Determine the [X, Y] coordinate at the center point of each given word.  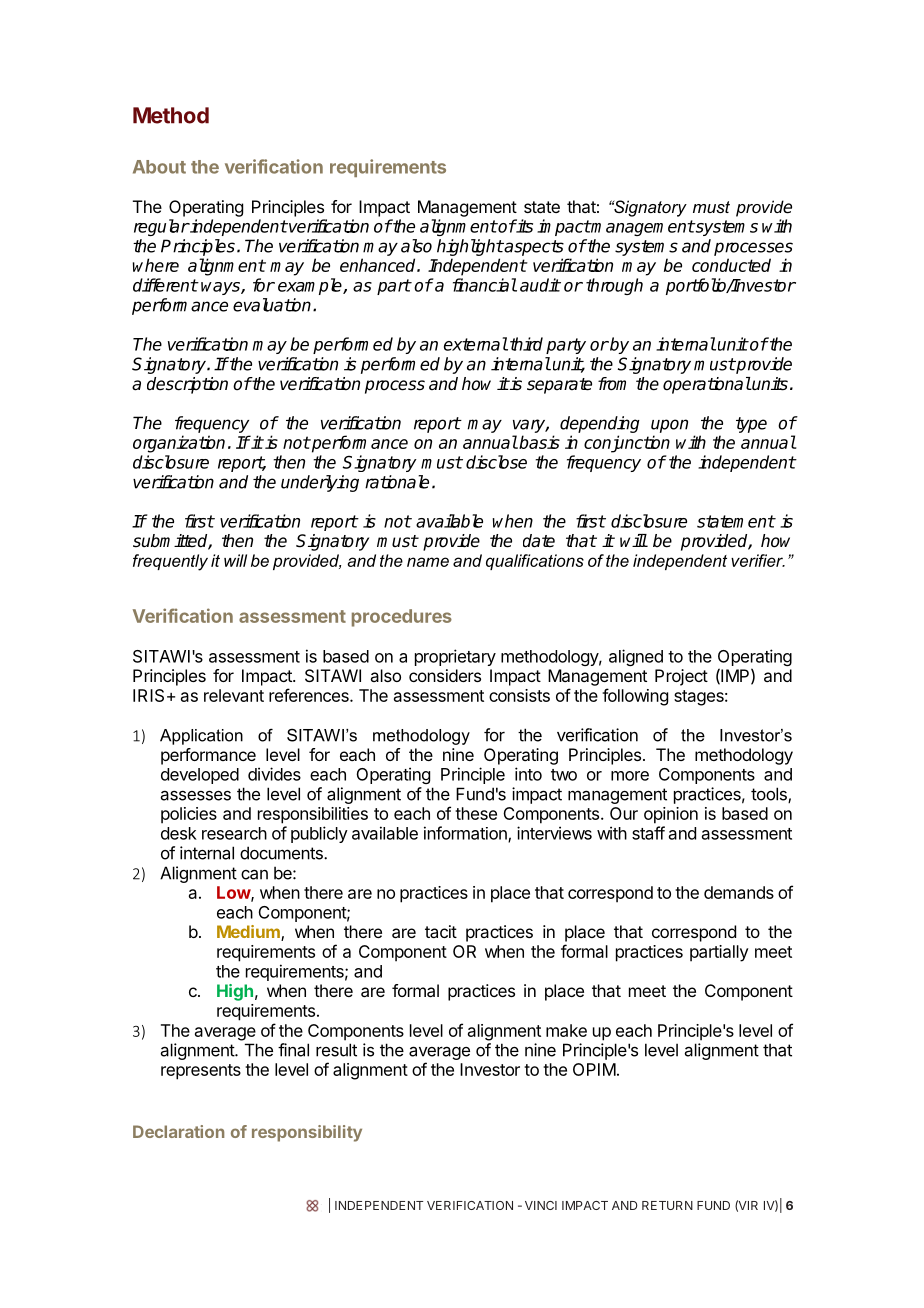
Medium [249, 933]
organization [179, 444]
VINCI [541, 1205]
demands [739, 892]
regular [161, 227]
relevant [234, 695]
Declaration [178, 1131]
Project [681, 677]
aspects [533, 248]
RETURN [667, 1205]
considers [445, 675]
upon [669, 426]
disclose [496, 462]
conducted [731, 265]
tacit [441, 931]
